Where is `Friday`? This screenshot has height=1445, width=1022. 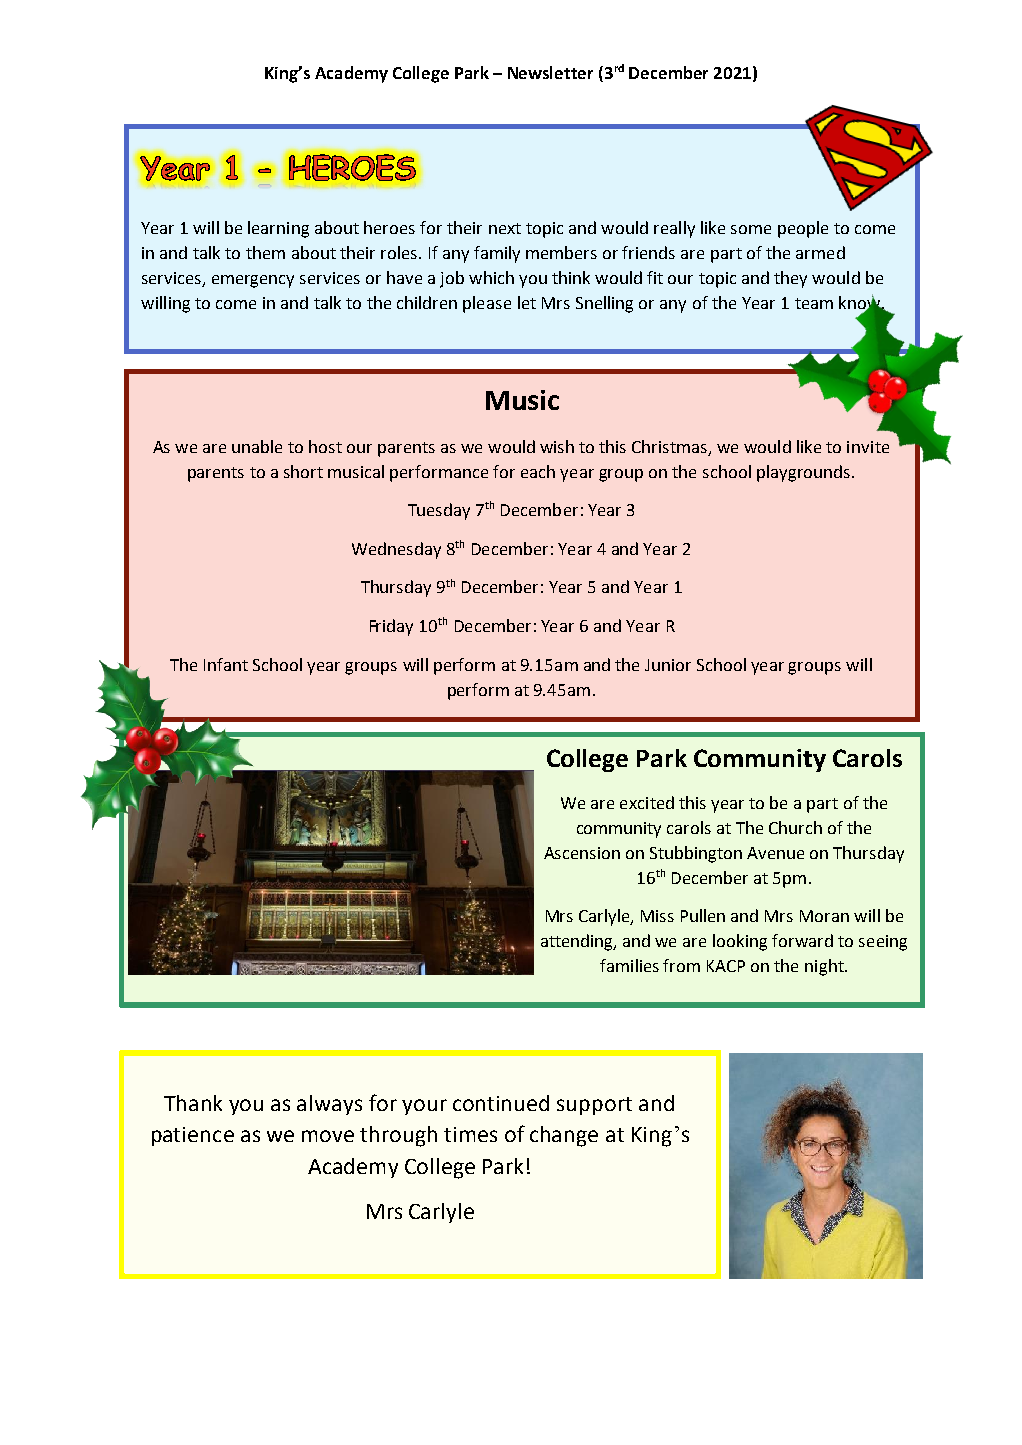
Friday is located at coordinates (391, 627).
